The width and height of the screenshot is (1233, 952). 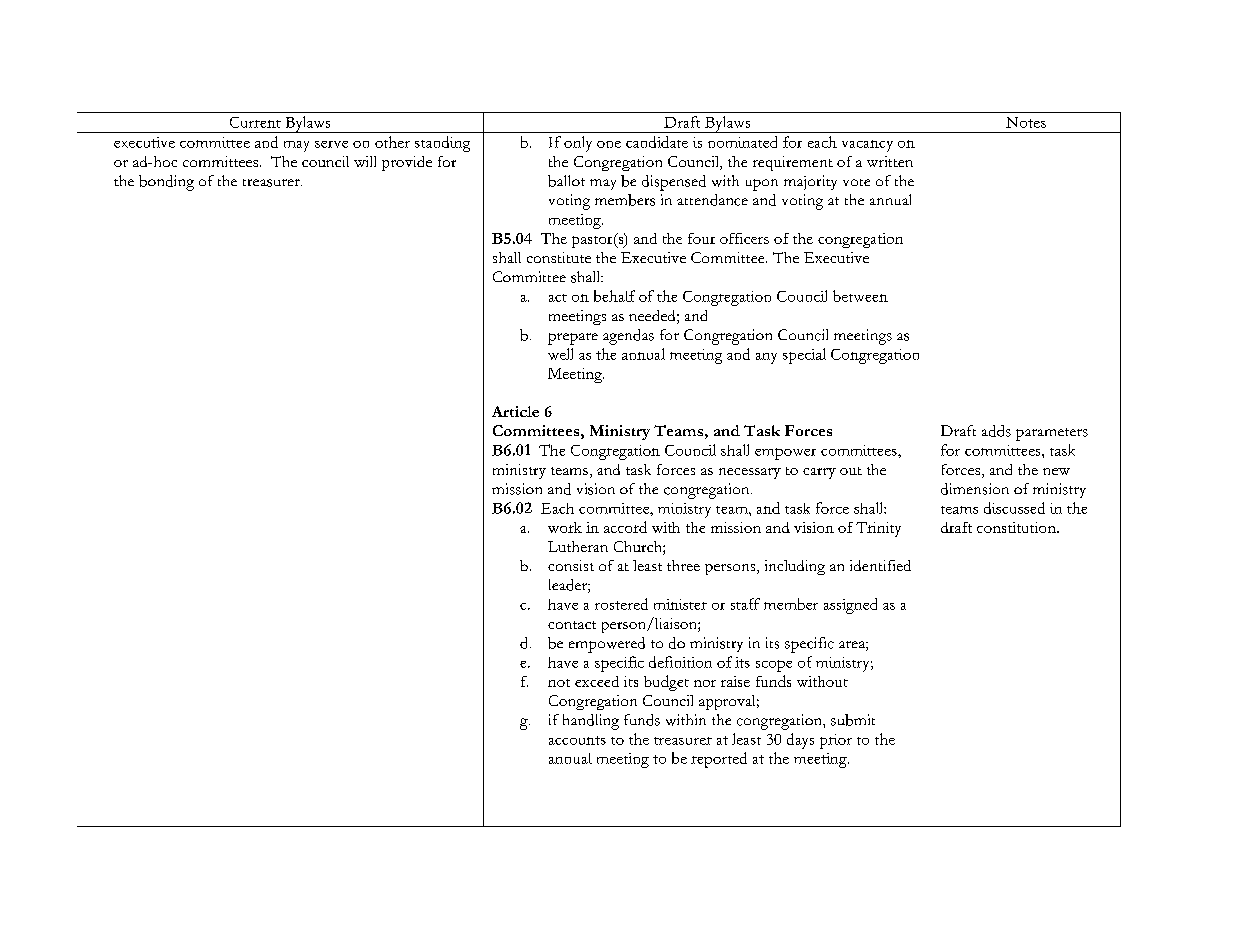 What do you see at coordinates (853, 720) in the screenshot?
I see `submit` at bounding box center [853, 720].
